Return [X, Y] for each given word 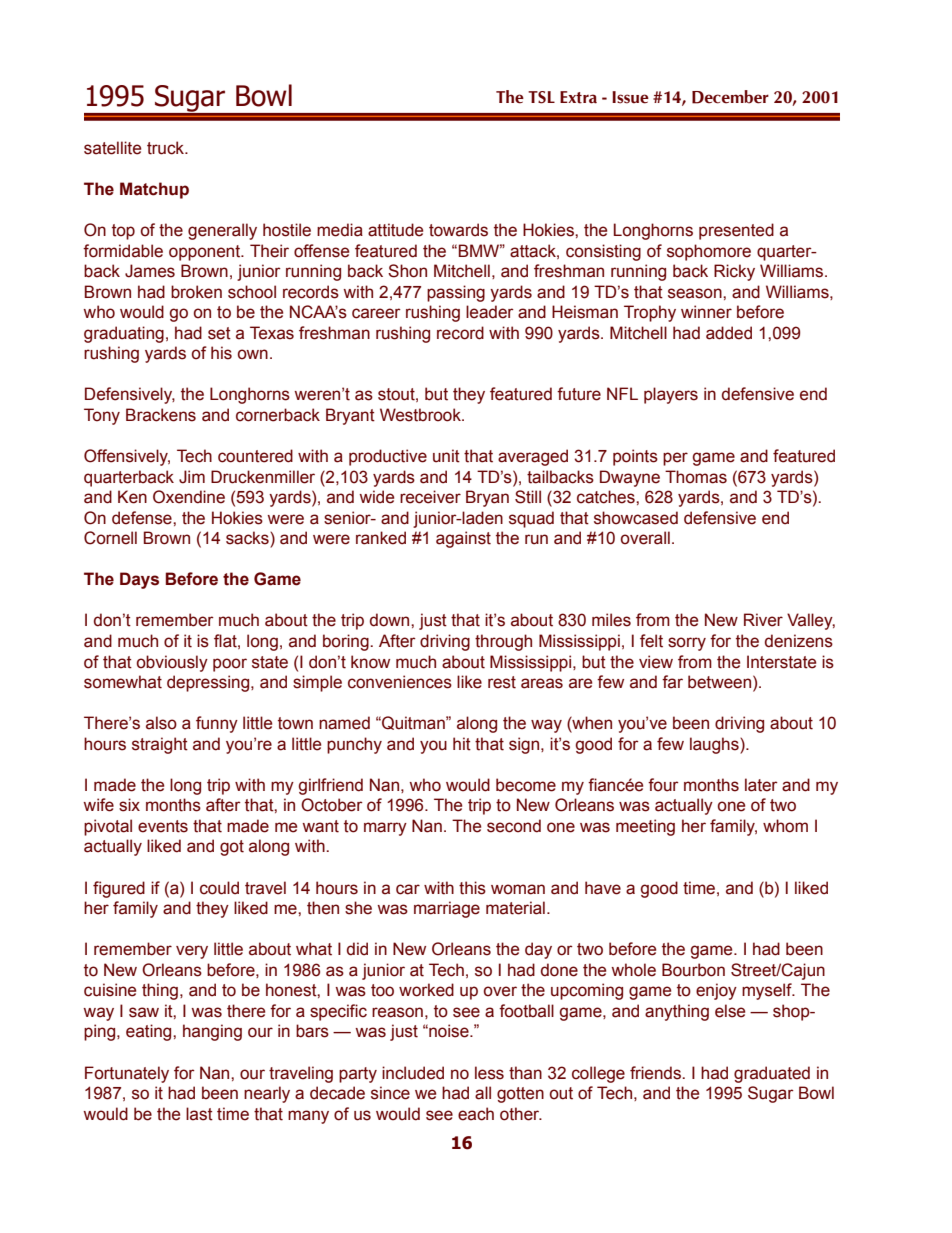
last [199, 1114]
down [391, 620]
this [472, 888]
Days [139, 580]
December [730, 97]
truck [167, 148]
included [413, 1073]
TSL [541, 97]
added [729, 333]
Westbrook [421, 415]
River [763, 620]
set [219, 333]
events [163, 826]
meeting [645, 827]
